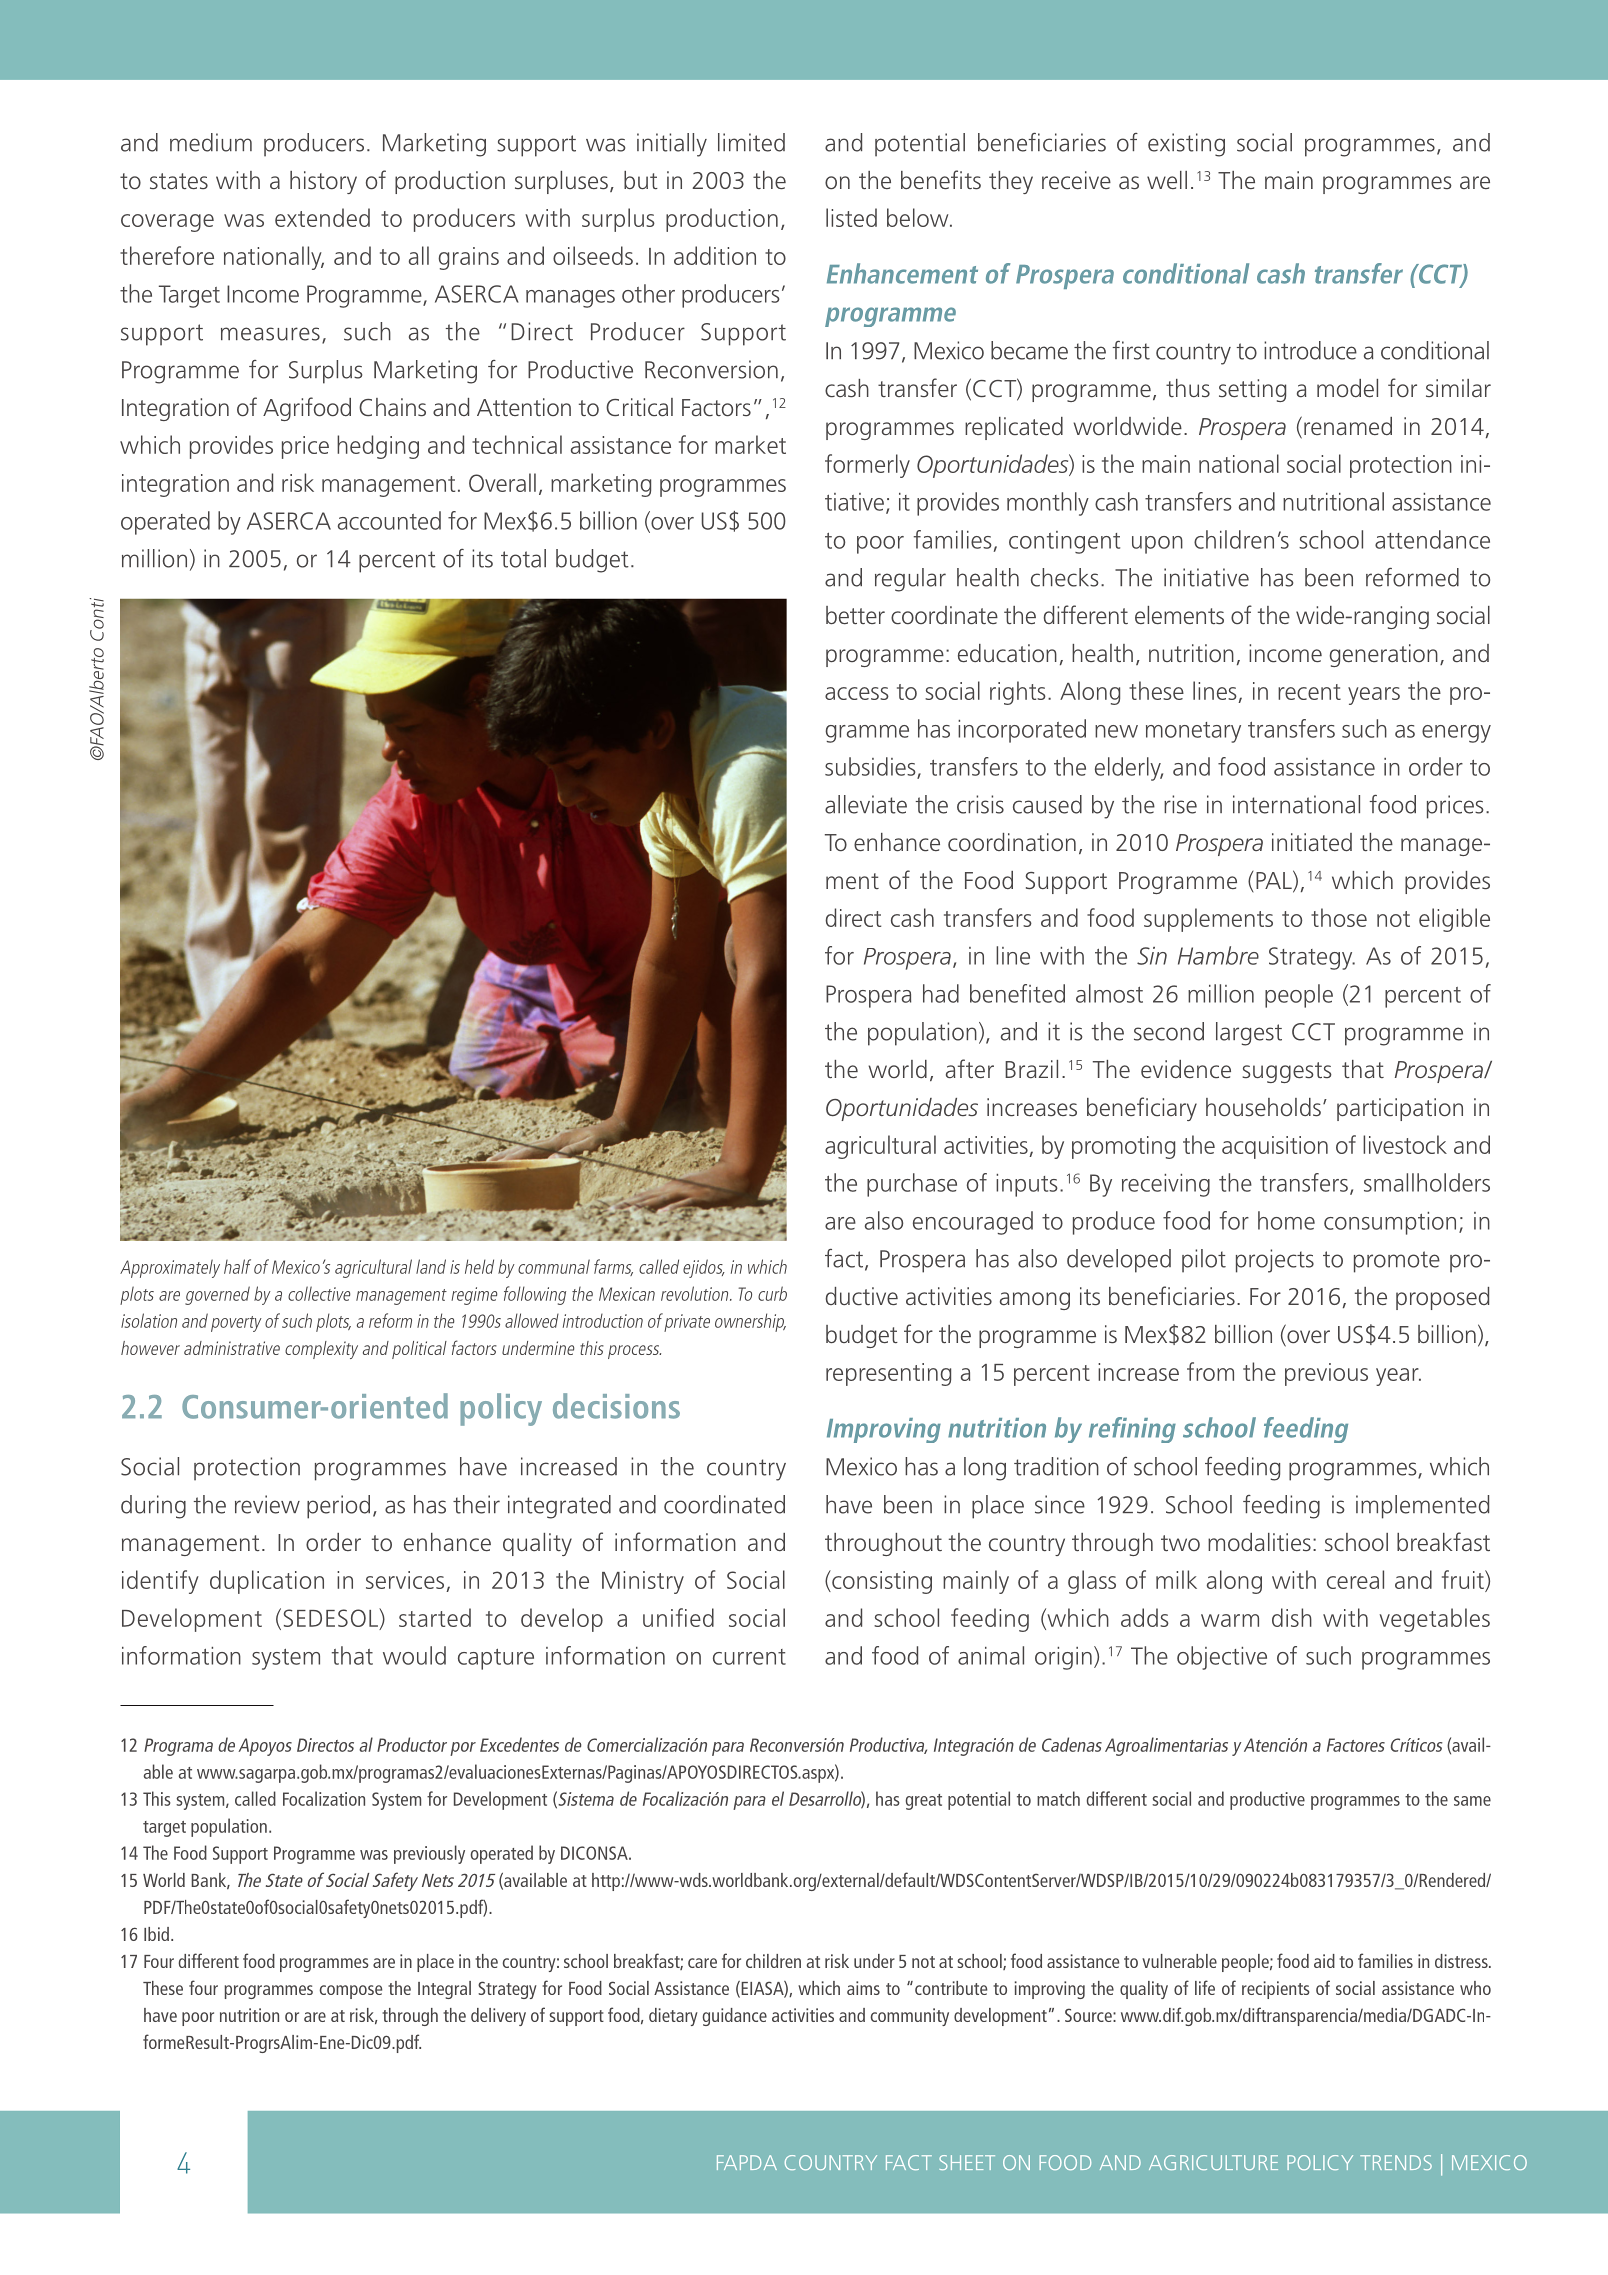 Image resolution: width=1608 pixels, height=2275 pixels. What do you see at coordinates (322, 217) in the screenshot?
I see `extended` at bounding box center [322, 217].
